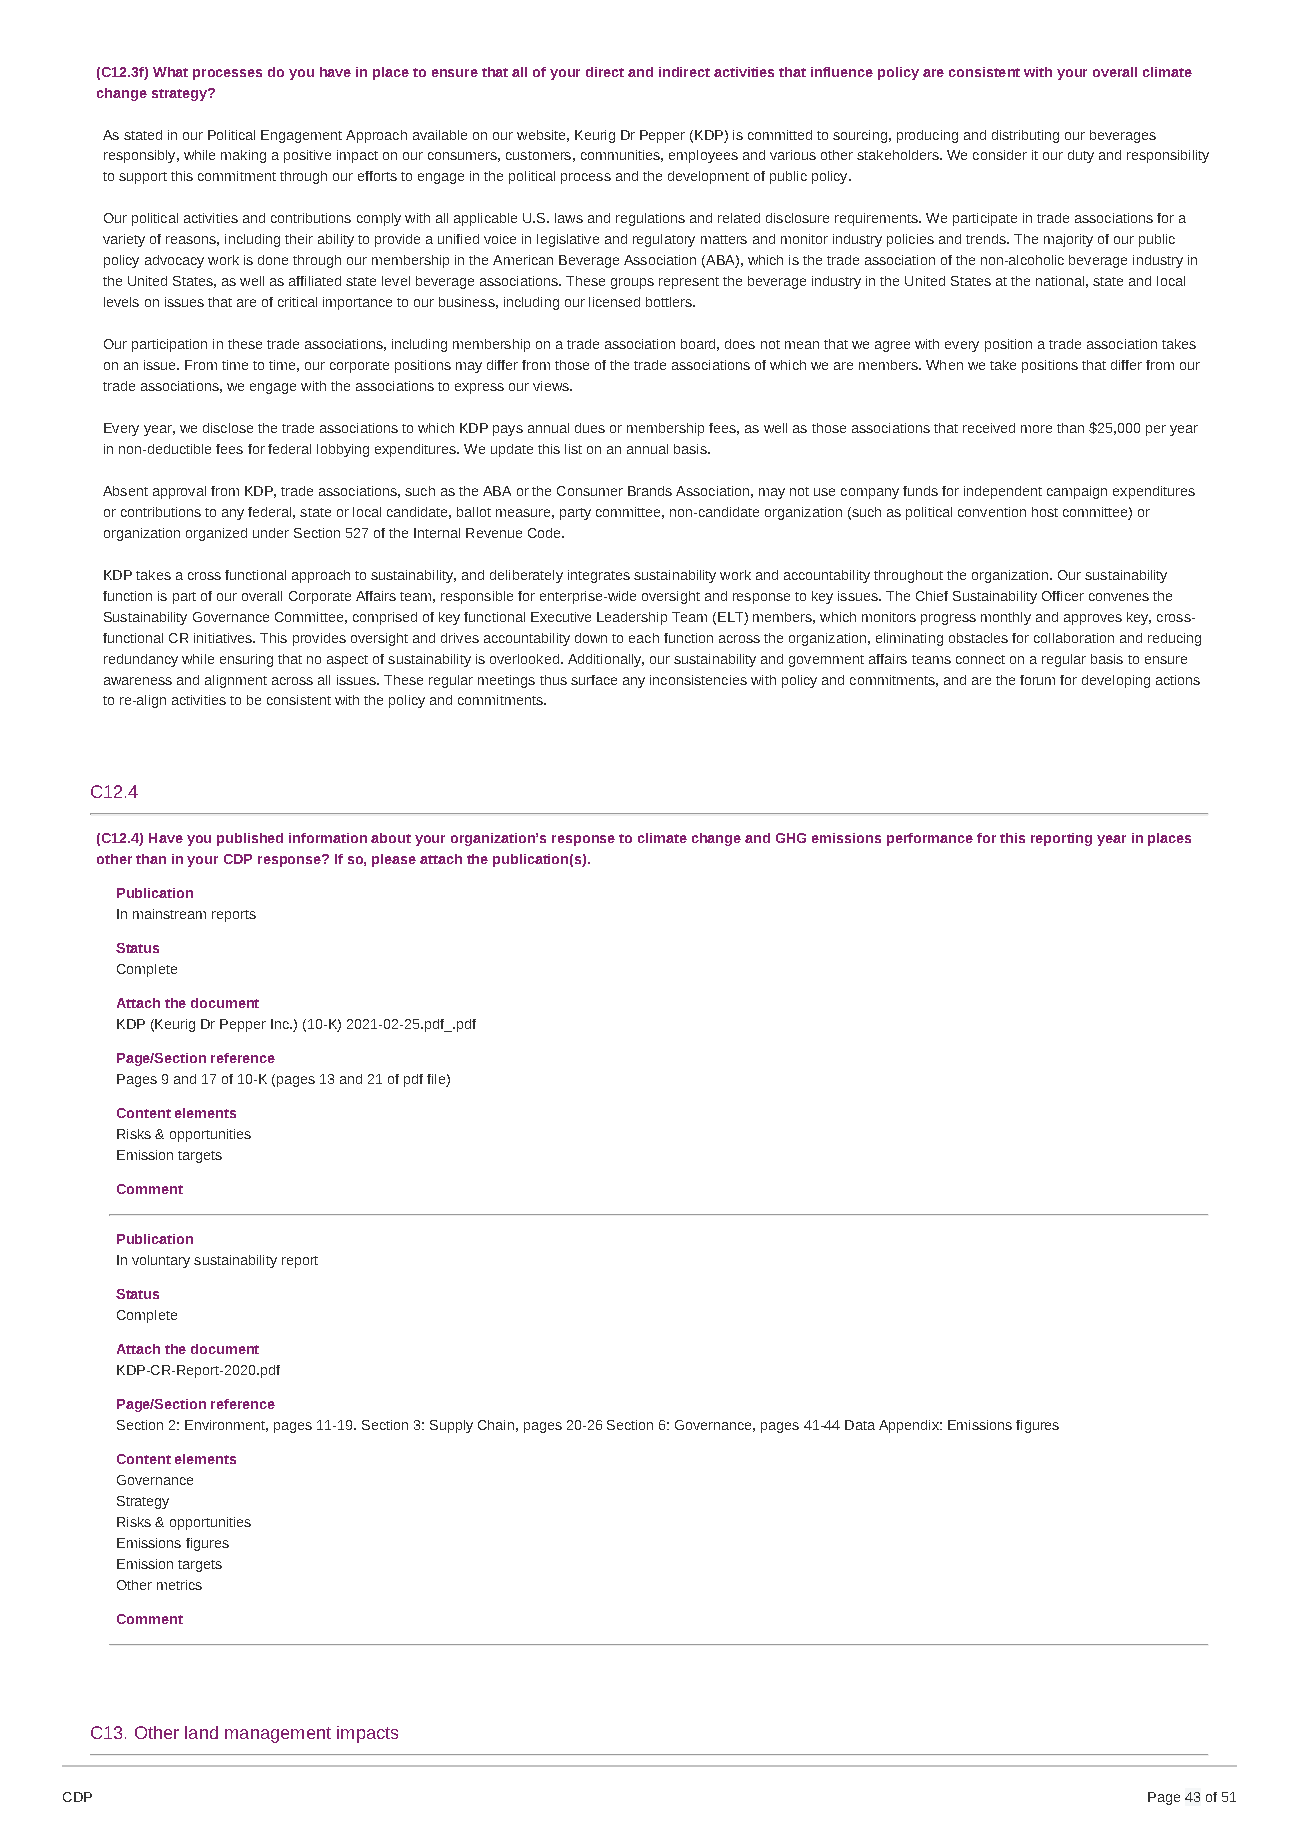 This screenshot has height=1838, width=1299. What do you see at coordinates (271, 533) in the screenshot?
I see `under` at bounding box center [271, 533].
